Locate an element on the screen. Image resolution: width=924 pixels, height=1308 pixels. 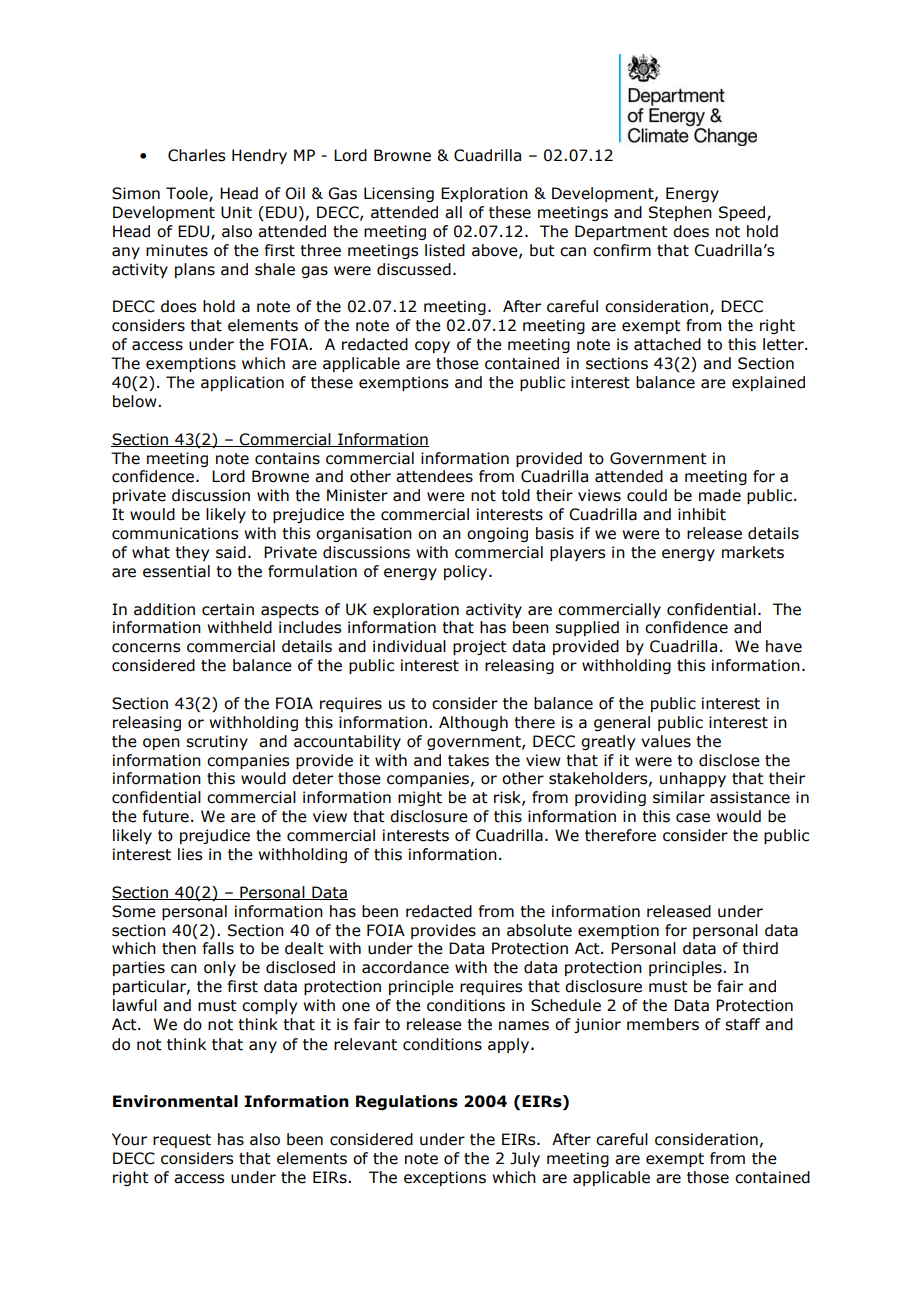
falls is located at coordinates (218, 948).
